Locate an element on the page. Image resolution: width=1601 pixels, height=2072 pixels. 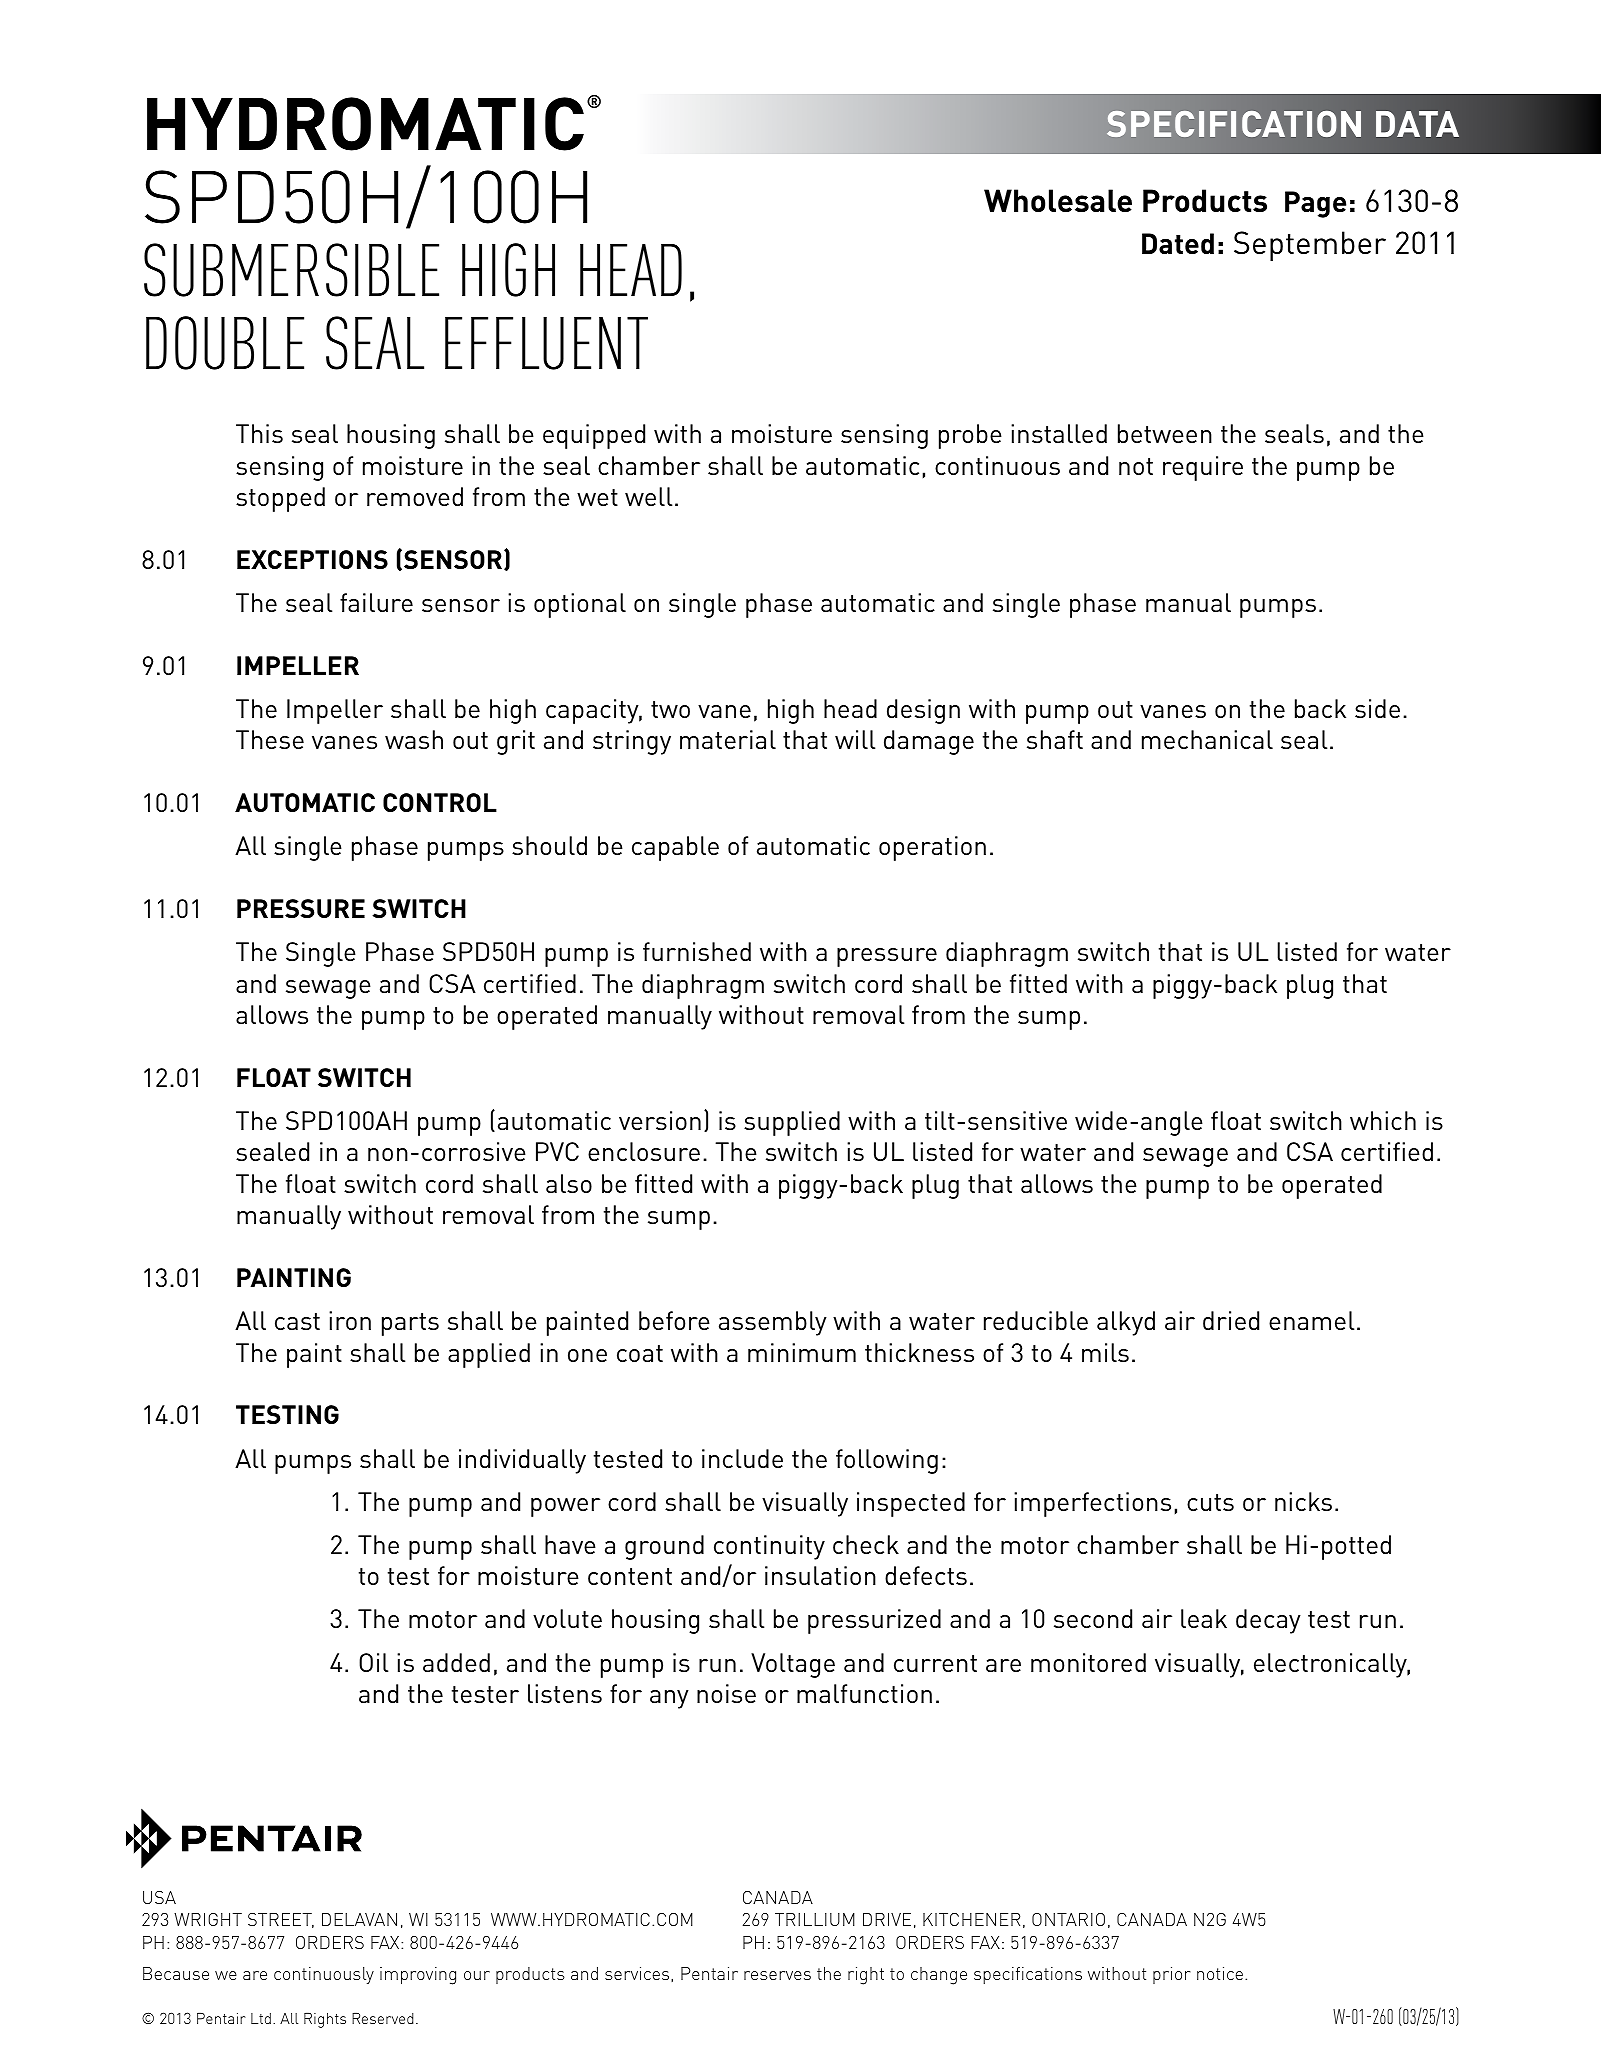
continuity is located at coordinates (769, 1547).
